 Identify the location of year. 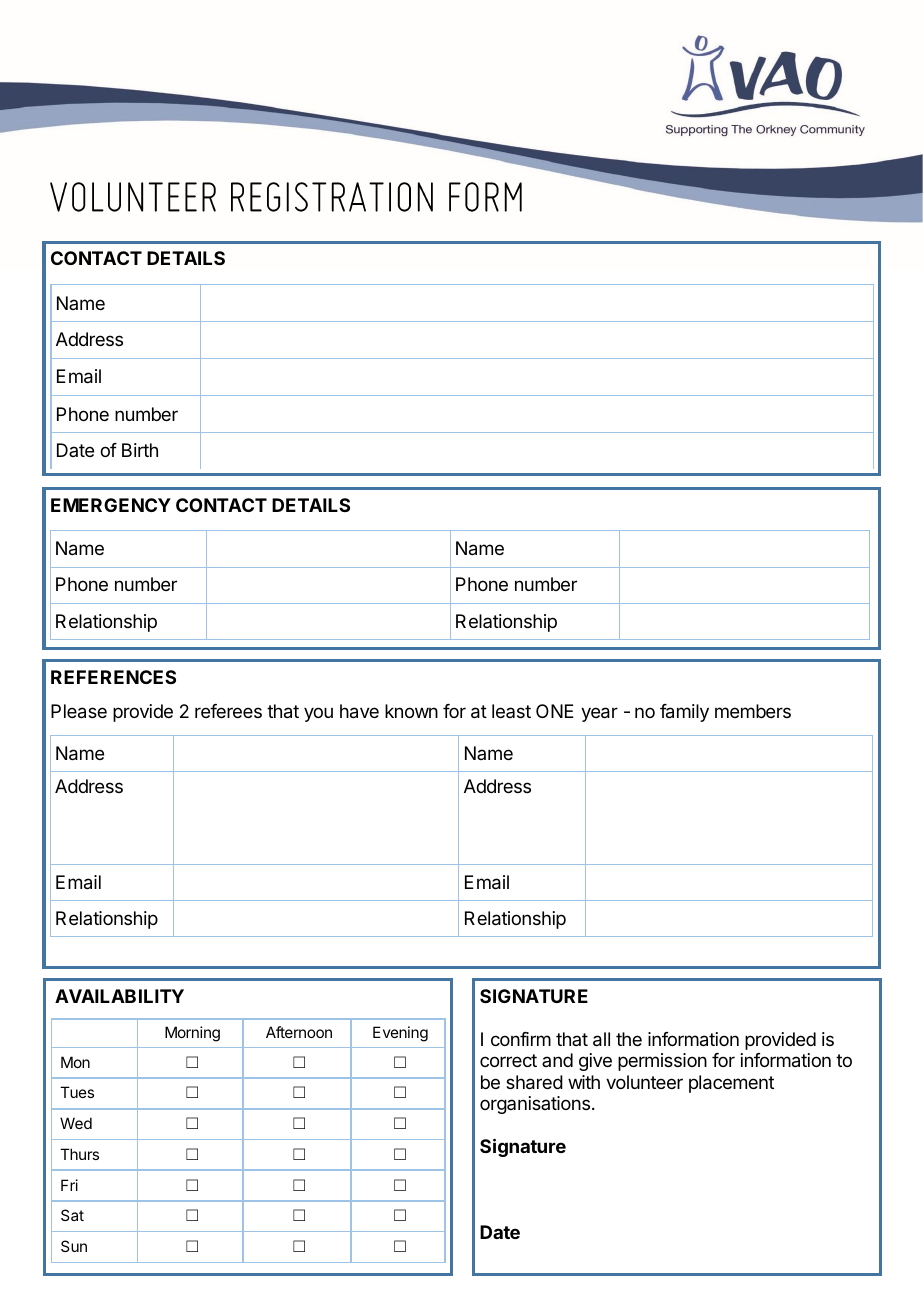
(599, 714).
